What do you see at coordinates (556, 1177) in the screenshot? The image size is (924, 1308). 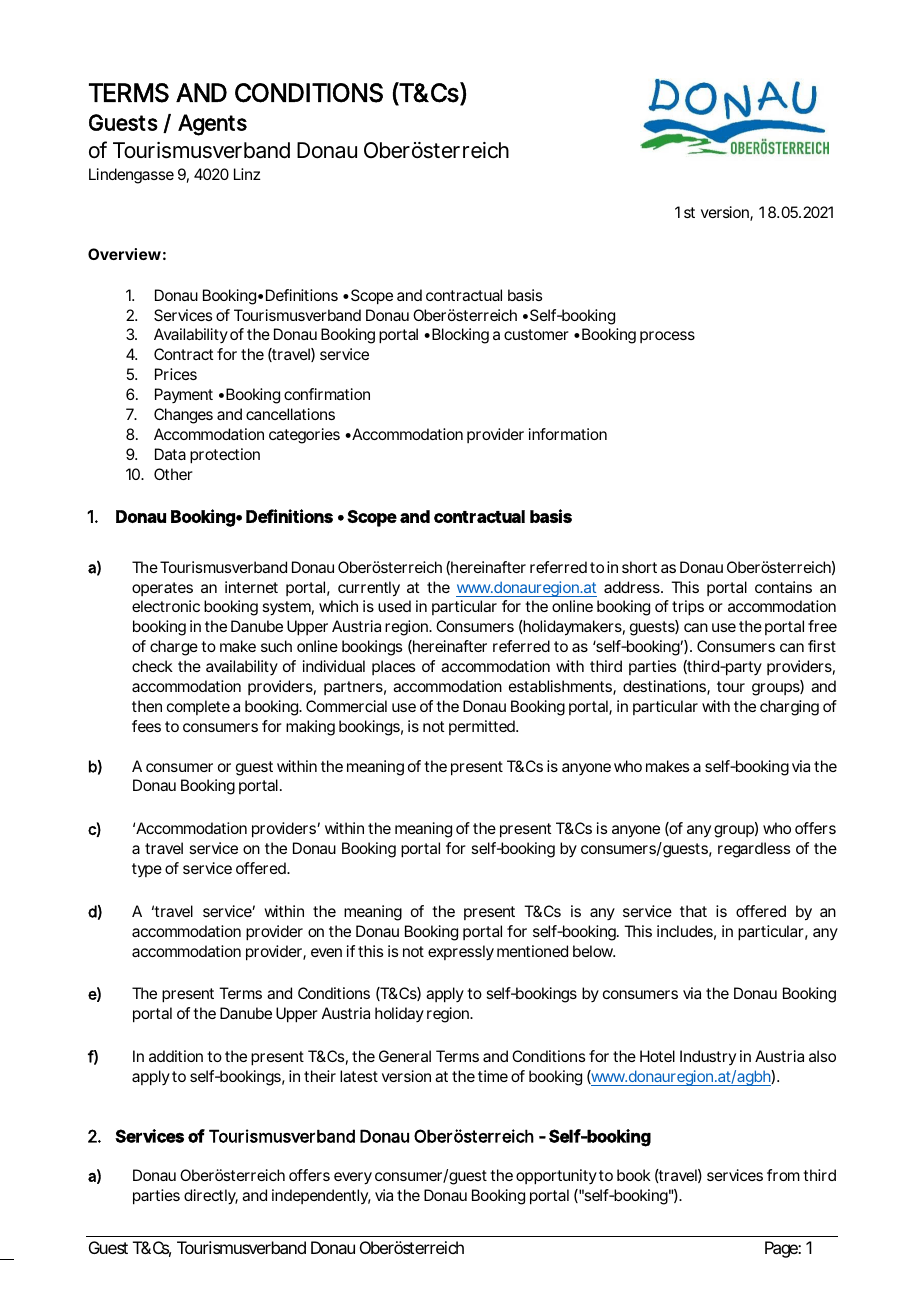 I see `opportunity` at bounding box center [556, 1177].
